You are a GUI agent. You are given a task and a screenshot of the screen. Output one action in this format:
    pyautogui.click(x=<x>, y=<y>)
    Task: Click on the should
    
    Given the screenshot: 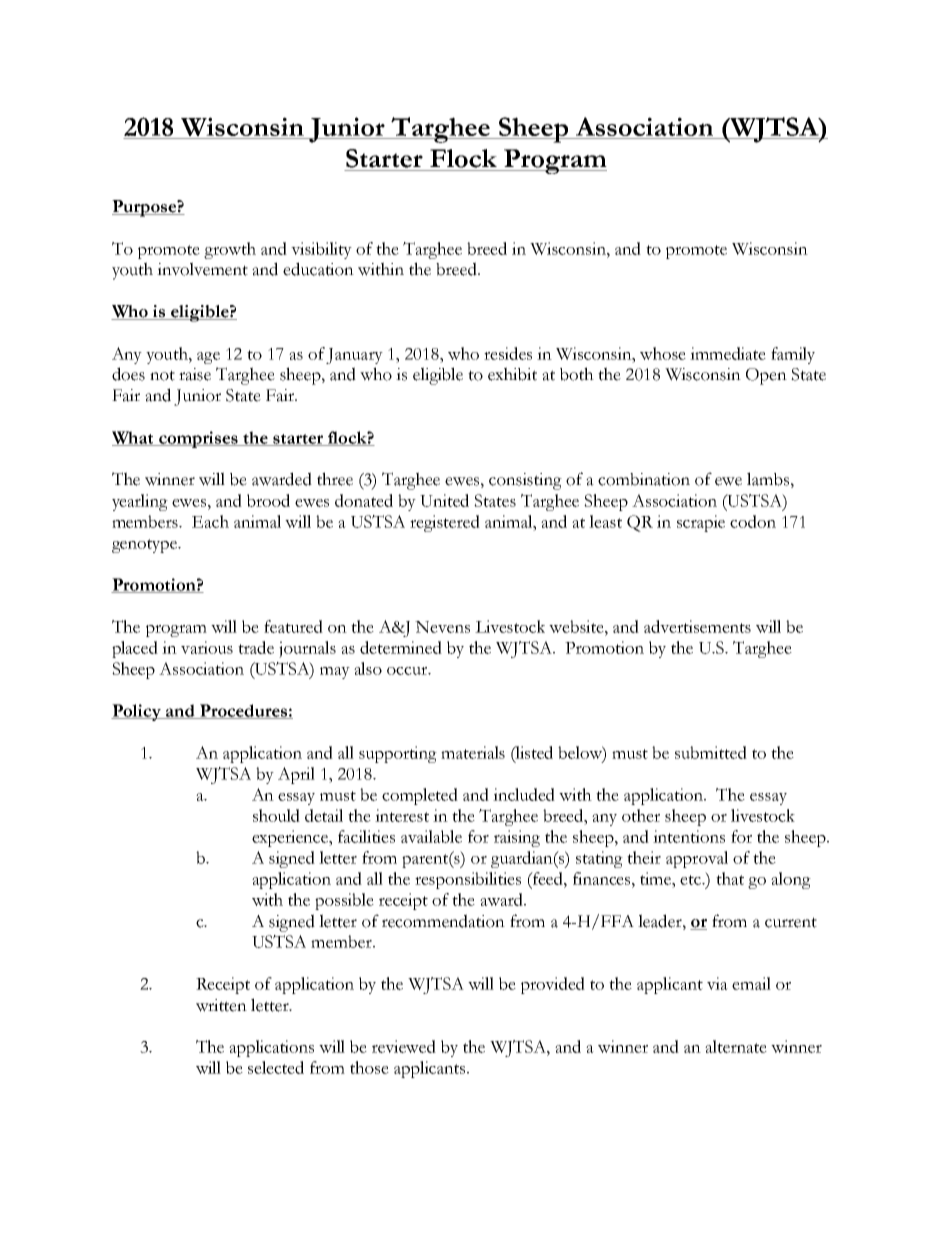 What is the action you would take?
    pyautogui.click(x=276, y=815)
